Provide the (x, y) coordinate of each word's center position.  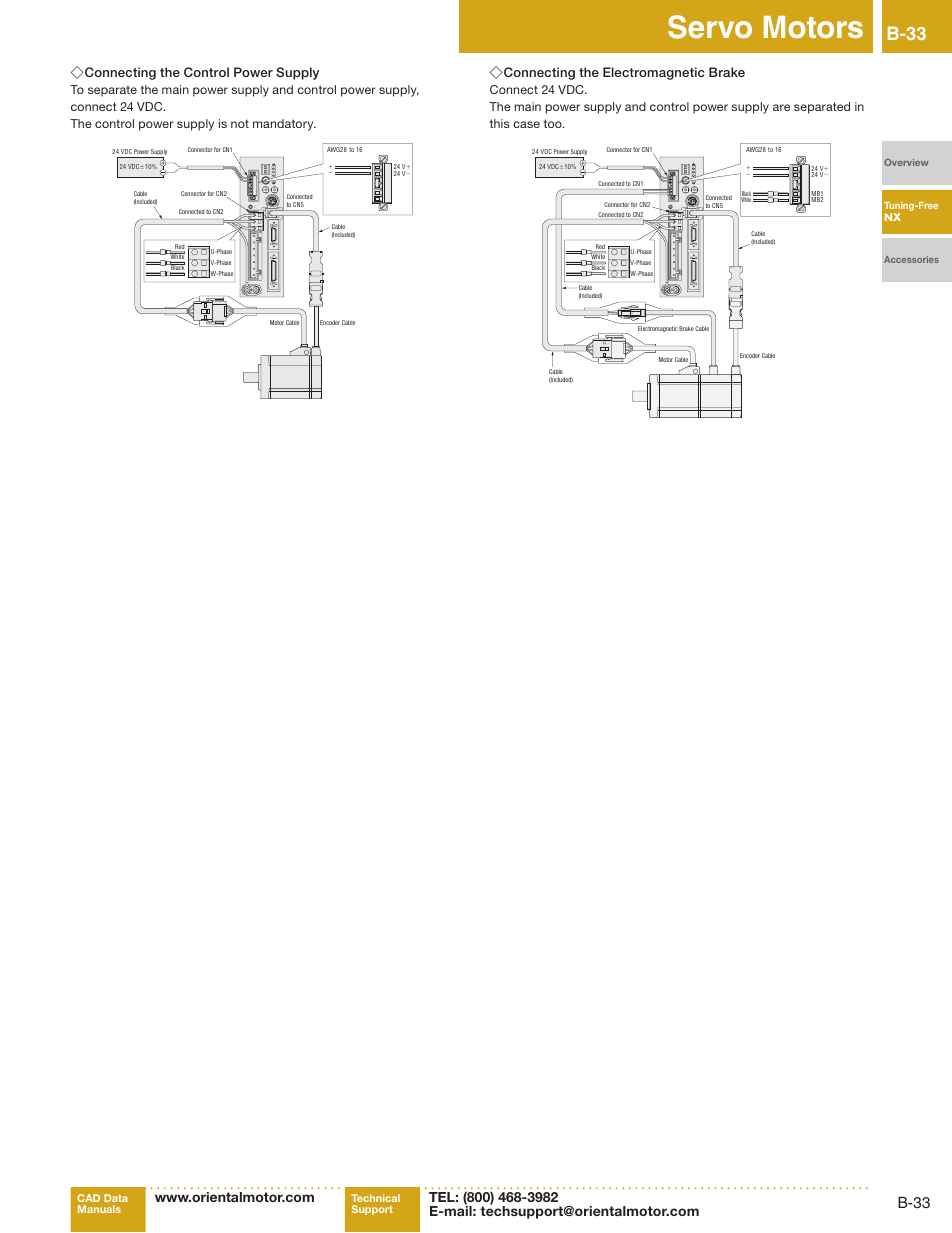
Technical (375, 1198)
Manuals (99, 1209)
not (240, 123)
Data (116, 1198)
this (500, 123)
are (781, 107)
